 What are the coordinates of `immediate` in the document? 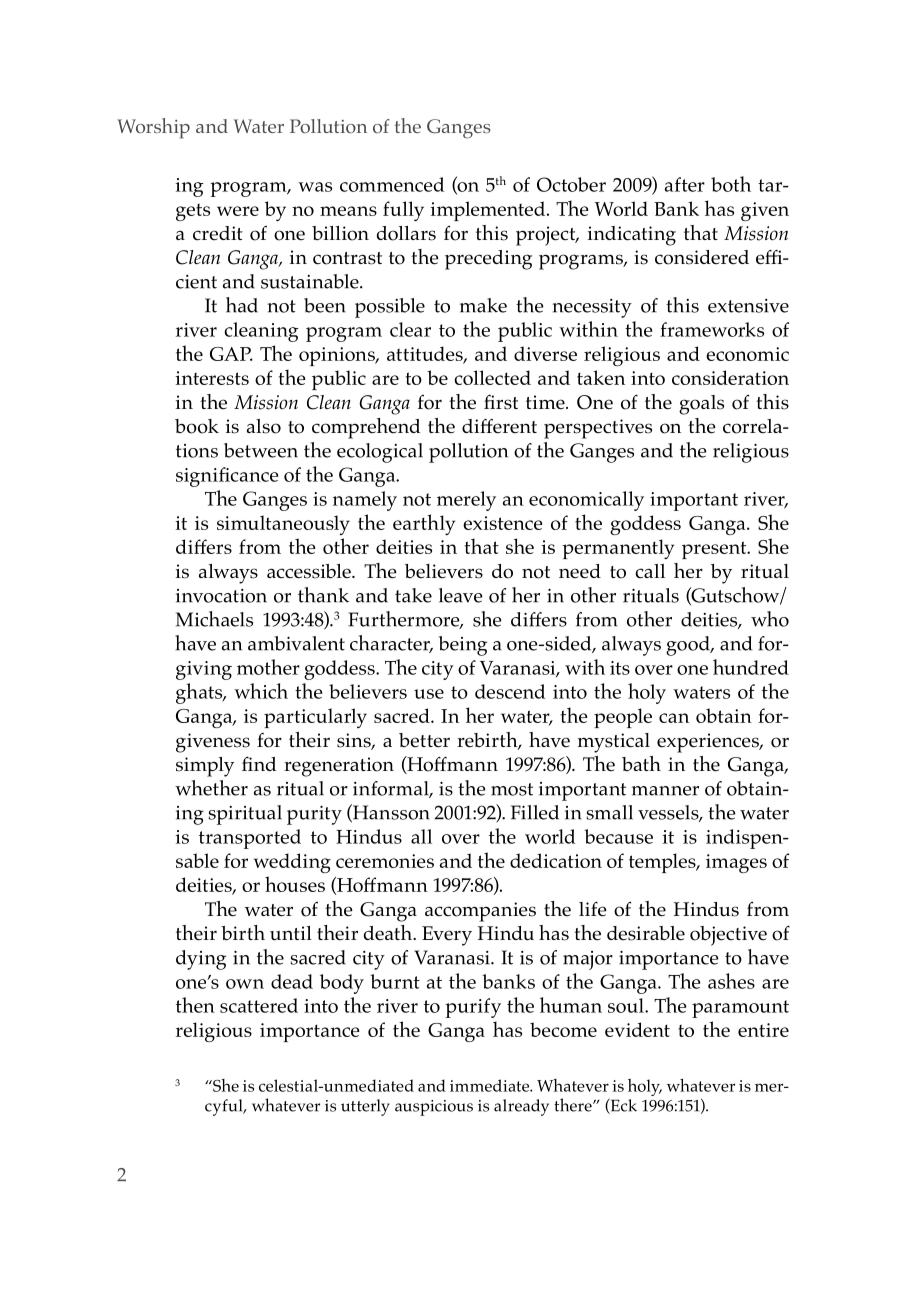 It's located at (490, 1085).
